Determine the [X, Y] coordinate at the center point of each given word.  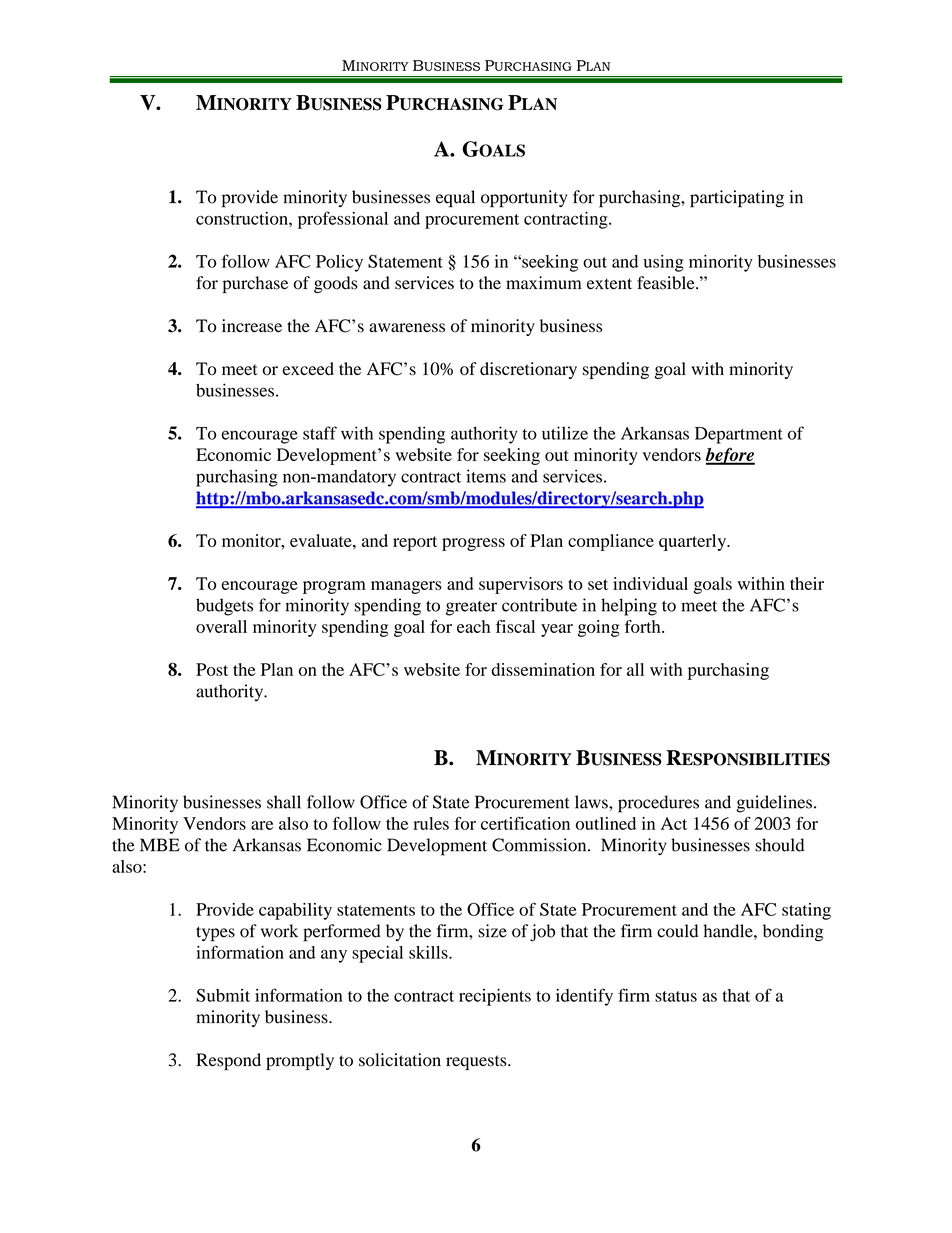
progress [473, 544]
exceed [308, 368]
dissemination [543, 669]
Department [739, 435]
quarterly [694, 542]
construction [243, 218]
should [779, 845]
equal [455, 199]
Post [212, 669]
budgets [224, 607]
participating [737, 199]
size [492, 931]
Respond [228, 1061]
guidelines [774, 804]
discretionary [528, 370]
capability [295, 911]
